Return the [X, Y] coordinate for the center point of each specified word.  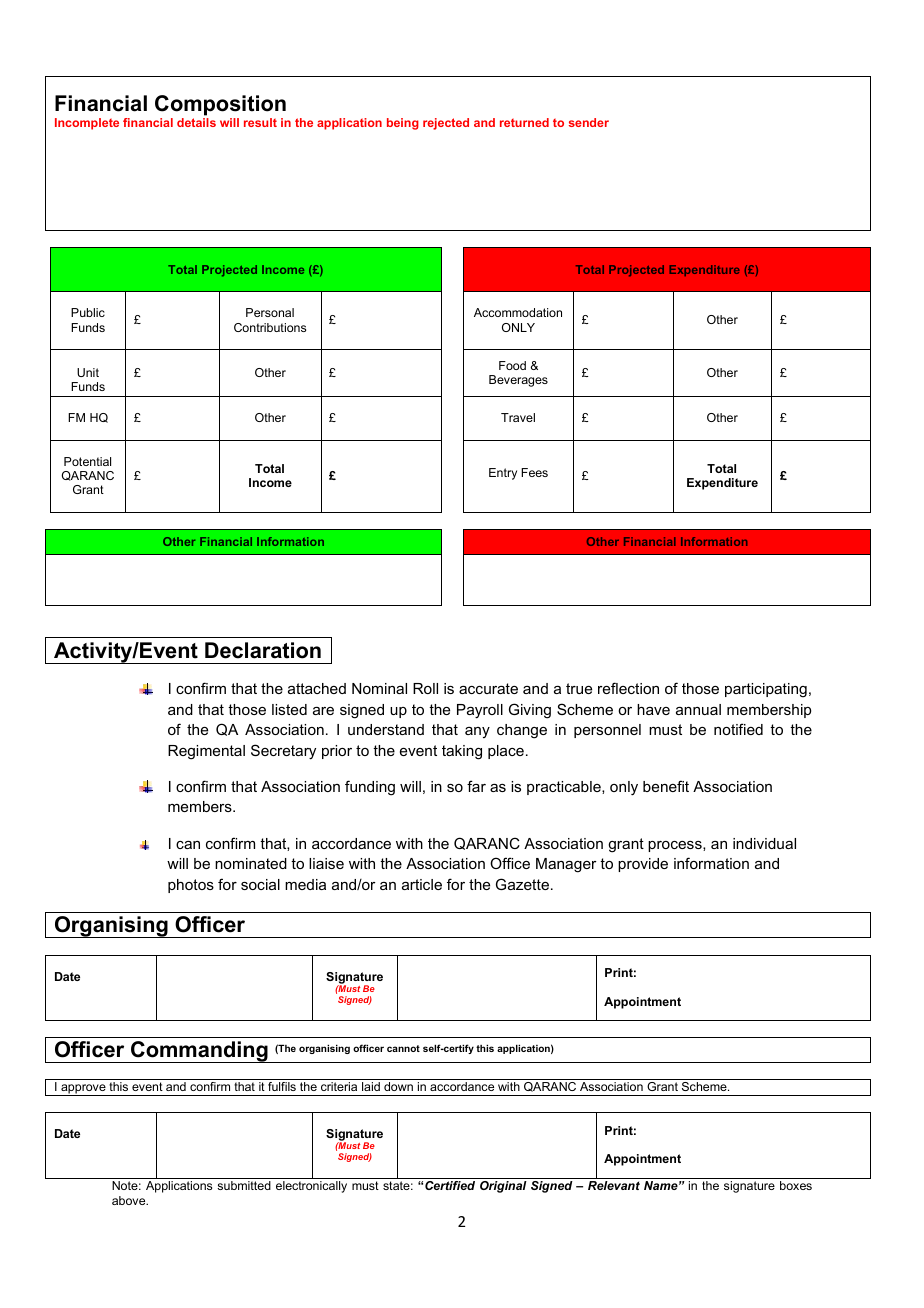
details [196, 122]
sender [589, 122]
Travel [518, 417]
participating [766, 690]
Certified [450, 1185]
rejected [446, 124]
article [422, 884]
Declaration [263, 650]
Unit [88, 372]
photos [191, 886]
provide [643, 865]
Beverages [518, 381]
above [130, 1200]
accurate [488, 688]
